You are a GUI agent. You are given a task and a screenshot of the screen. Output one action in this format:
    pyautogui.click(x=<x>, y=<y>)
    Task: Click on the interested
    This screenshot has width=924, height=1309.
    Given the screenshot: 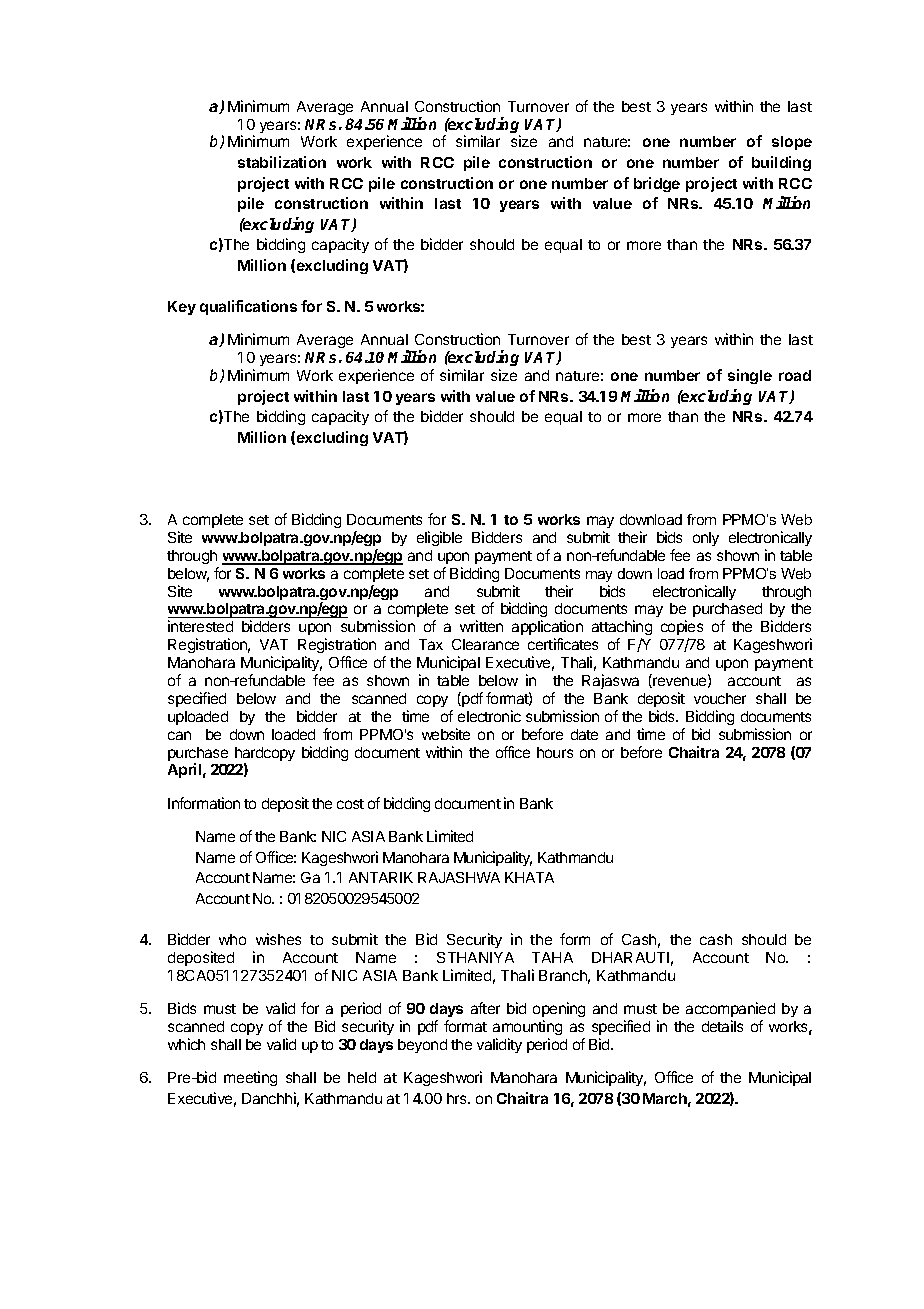 What is the action you would take?
    pyautogui.click(x=200, y=626)
